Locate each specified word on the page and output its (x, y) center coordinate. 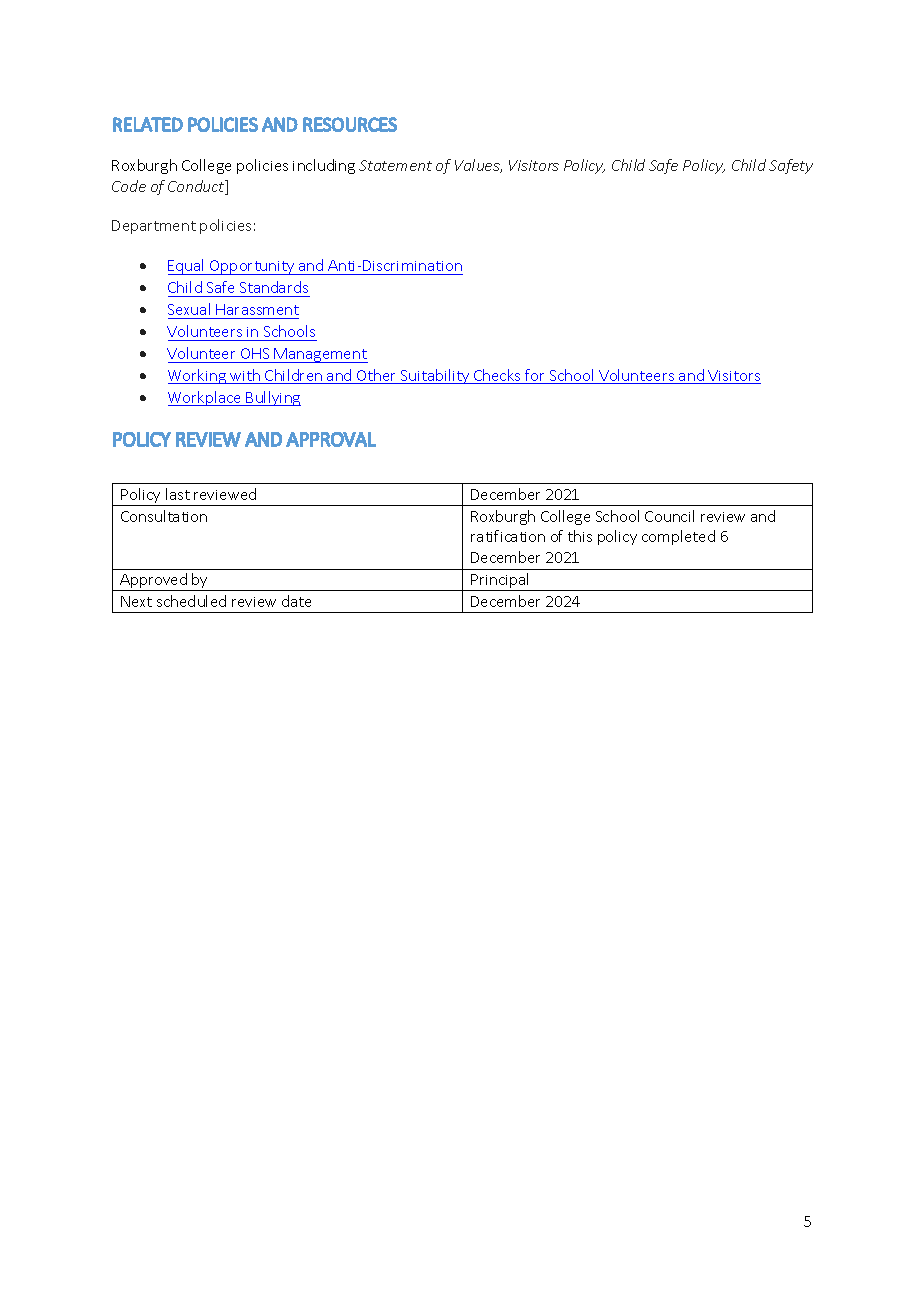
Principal (501, 582)
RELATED (148, 124)
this (580, 536)
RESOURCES (350, 124)
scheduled (191, 601)
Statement (395, 165)
